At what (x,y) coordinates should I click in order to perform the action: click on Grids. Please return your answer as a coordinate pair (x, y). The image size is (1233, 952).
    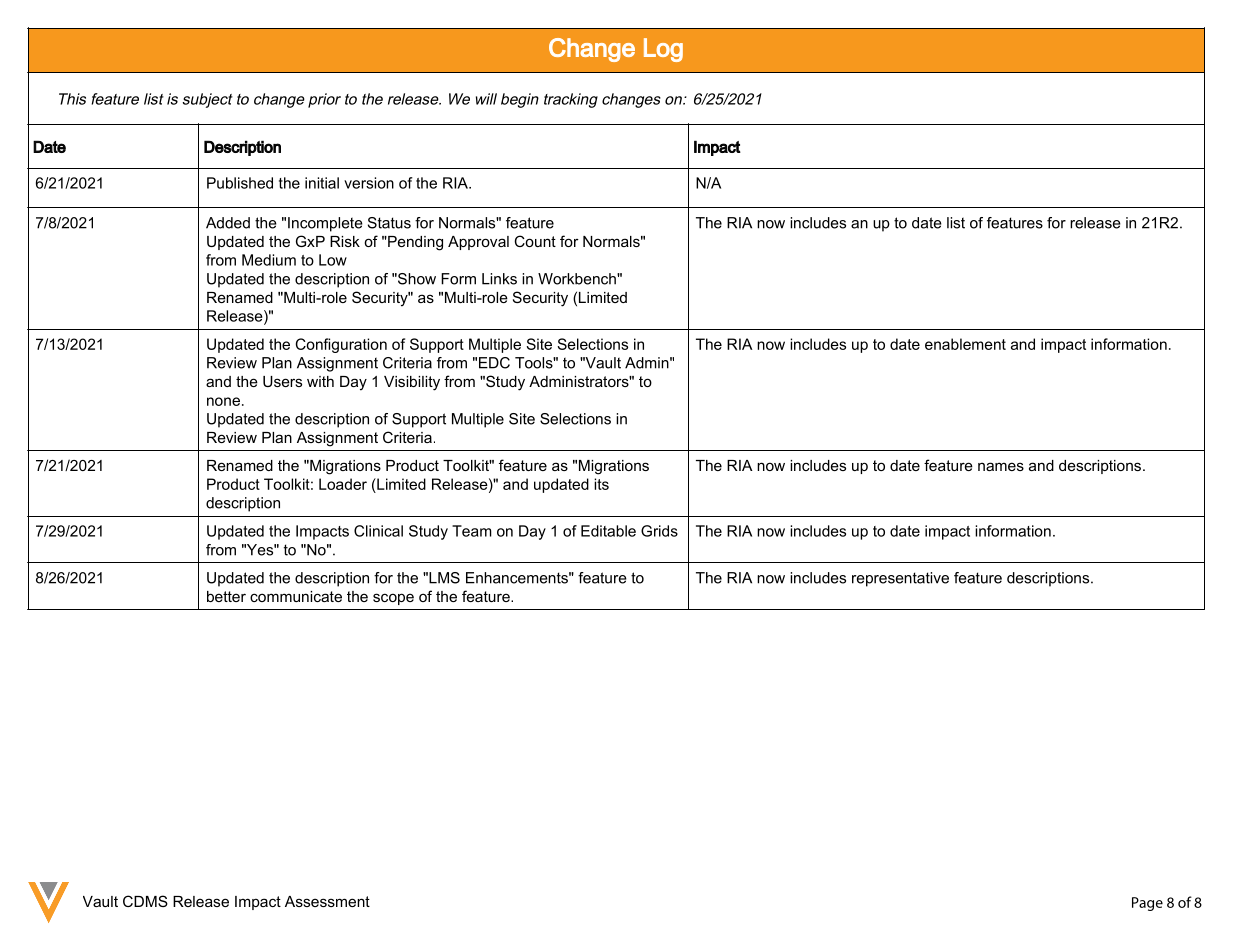
    Looking at the image, I should click on (659, 531).
